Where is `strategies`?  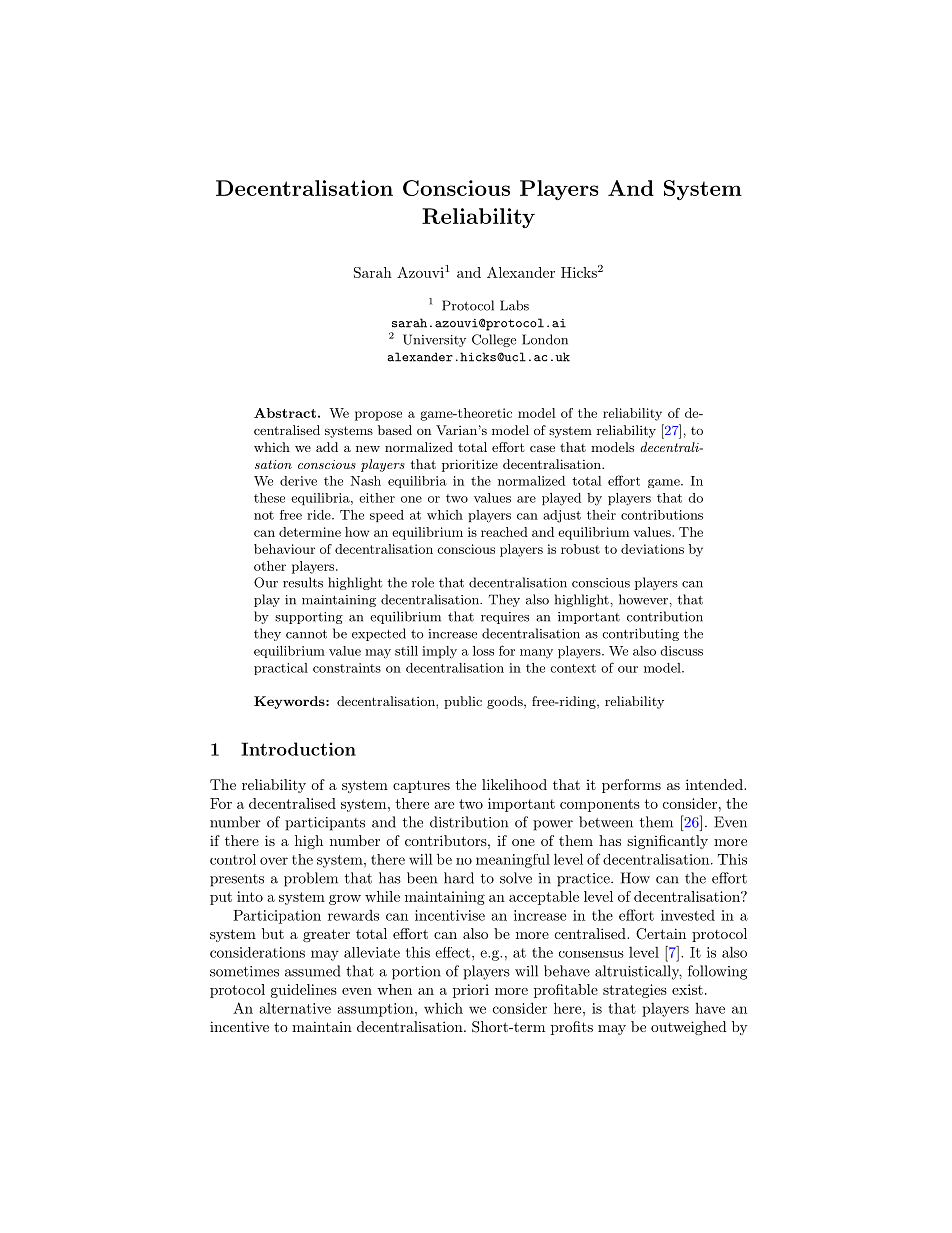 strategies is located at coordinates (635, 991).
